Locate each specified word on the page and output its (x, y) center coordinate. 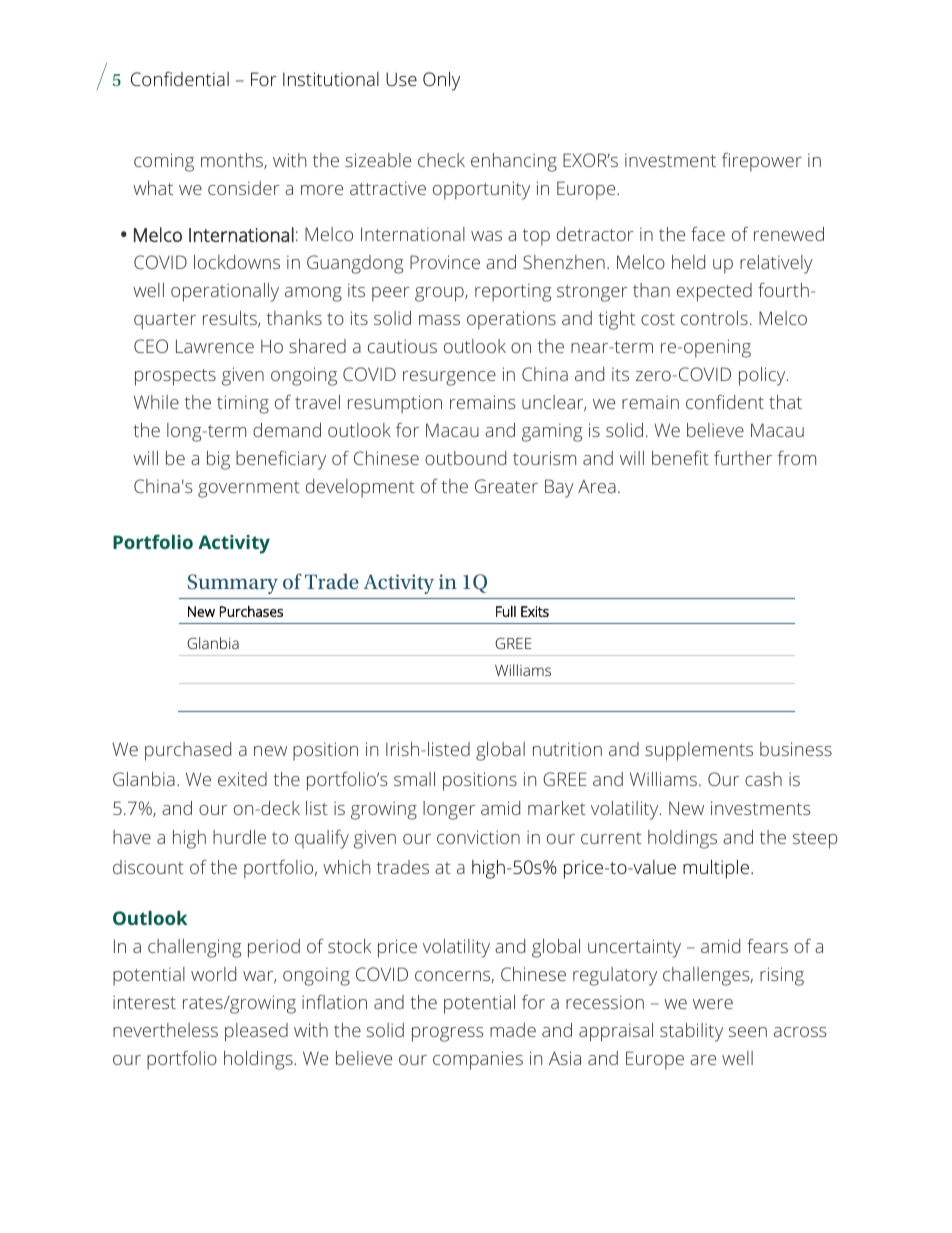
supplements (699, 751)
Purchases (251, 611)
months (233, 161)
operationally (225, 292)
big (218, 460)
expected (714, 292)
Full (506, 611)
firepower (762, 162)
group (440, 294)
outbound (465, 458)
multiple (716, 869)
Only (441, 81)
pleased (256, 1032)
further (743, 458)
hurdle (239, 837)
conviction (478, 837)
